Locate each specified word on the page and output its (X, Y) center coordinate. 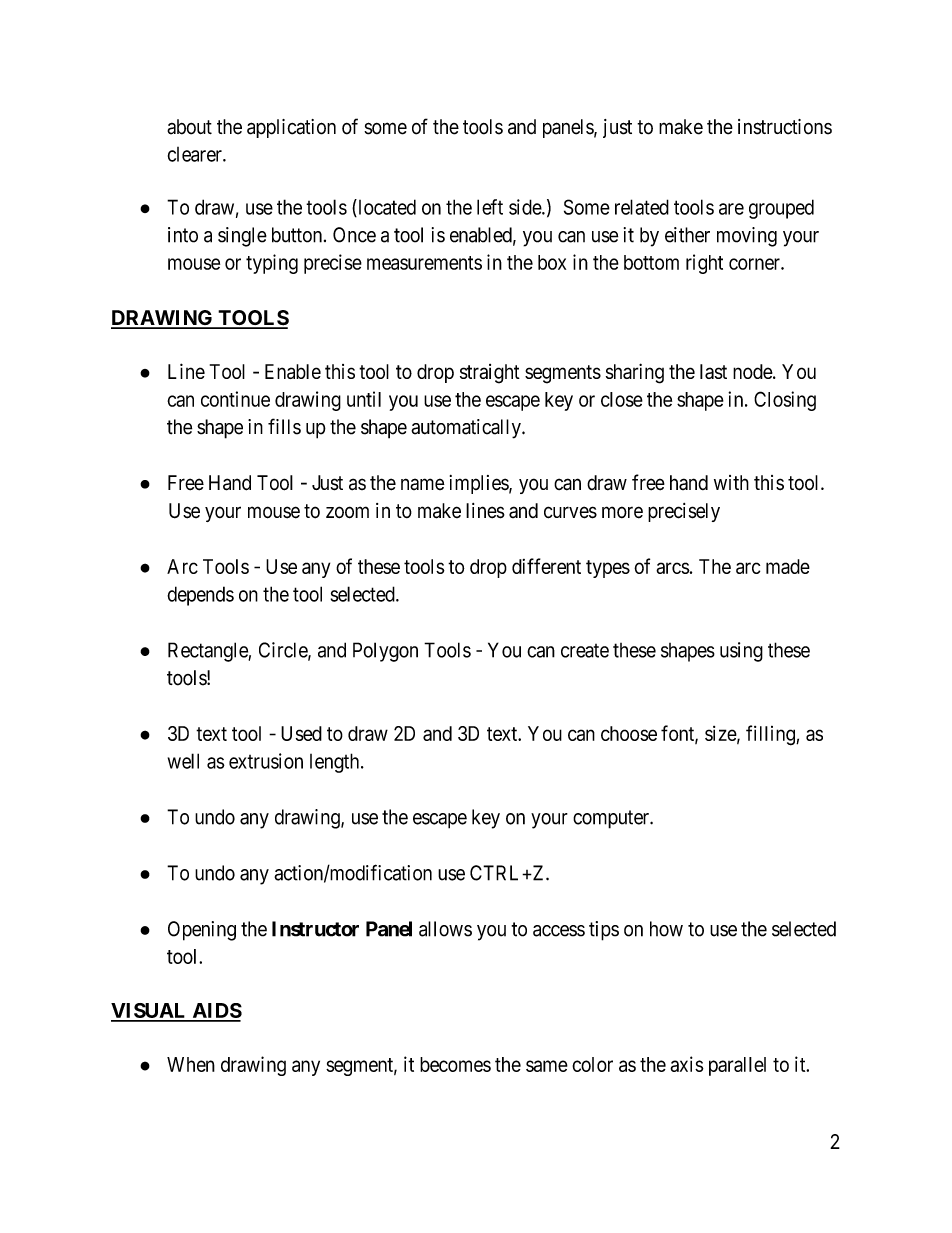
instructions (785, 127)
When (191, 1064)
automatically (467, 429)
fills (284, 426)
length (336, 763)
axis (687, 1064)
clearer (196, 154)
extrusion (266, 761)
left (490, 207)
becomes (455, 1064)
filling (771, 735)
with (731, 482)
